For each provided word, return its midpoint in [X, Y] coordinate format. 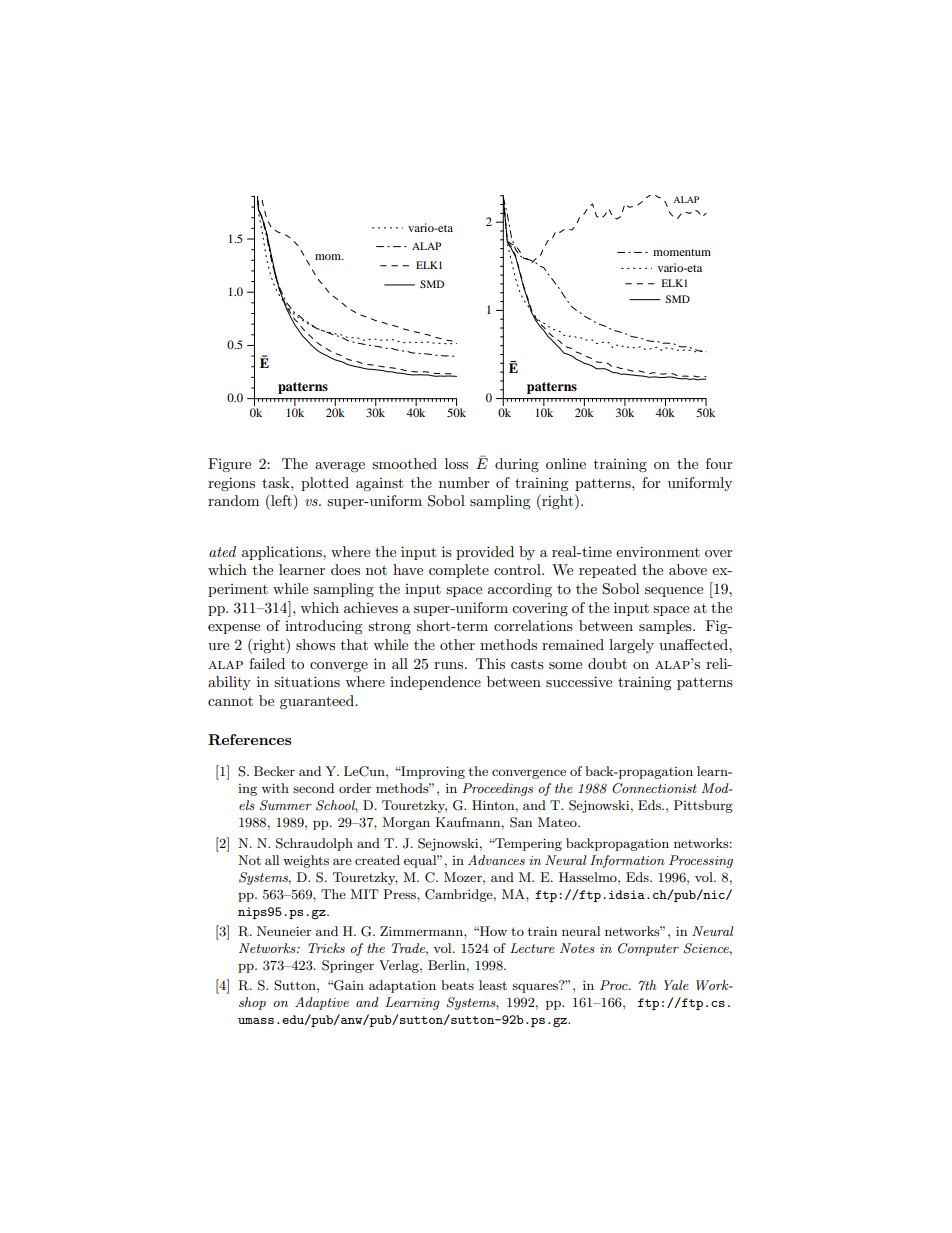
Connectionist [654, 788]
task [277, 482]
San [521, 822]
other [457, 644]
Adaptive [322, 1003]
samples [666, 627]
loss [456, 463]
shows [315, 644]
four [719, 463]
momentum [682, 252]
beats [457, 985]
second [313, 788]
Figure [229, 465]
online [566, 463]
